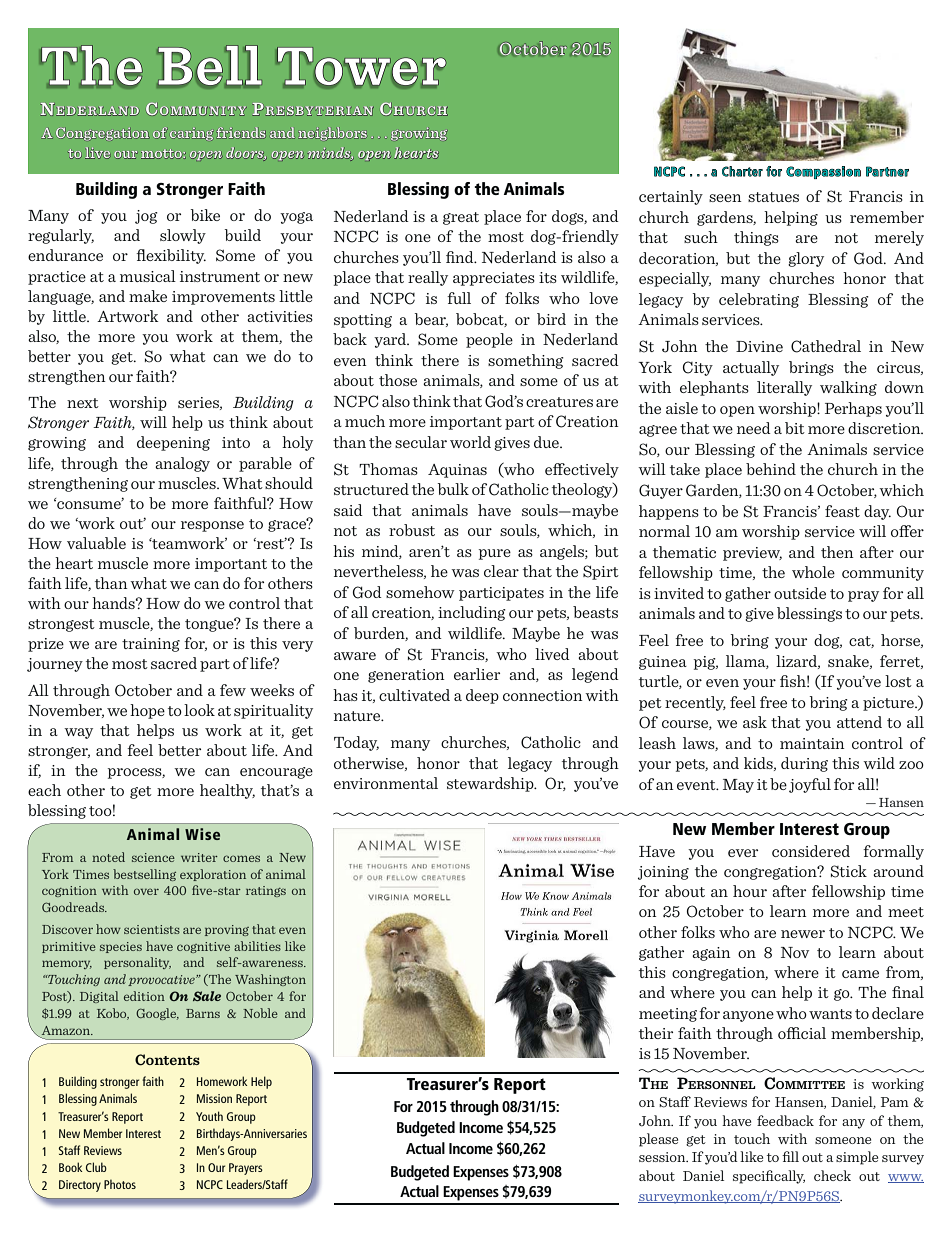 The image size is (952, 1233). I want to click on attend, so click(859, 722).
